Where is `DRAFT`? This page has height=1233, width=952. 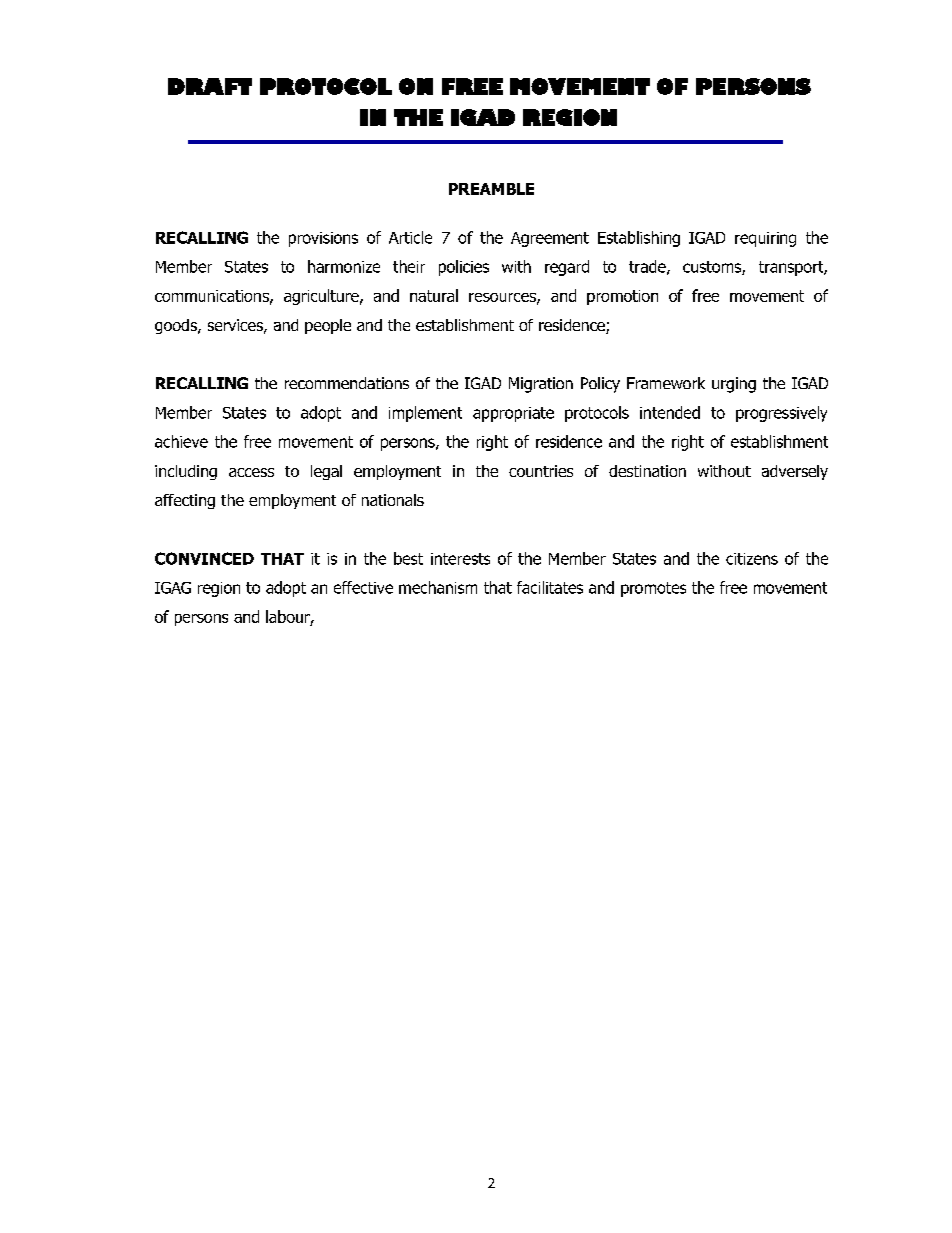 DRAFT is located at coordinates (210, 86).
